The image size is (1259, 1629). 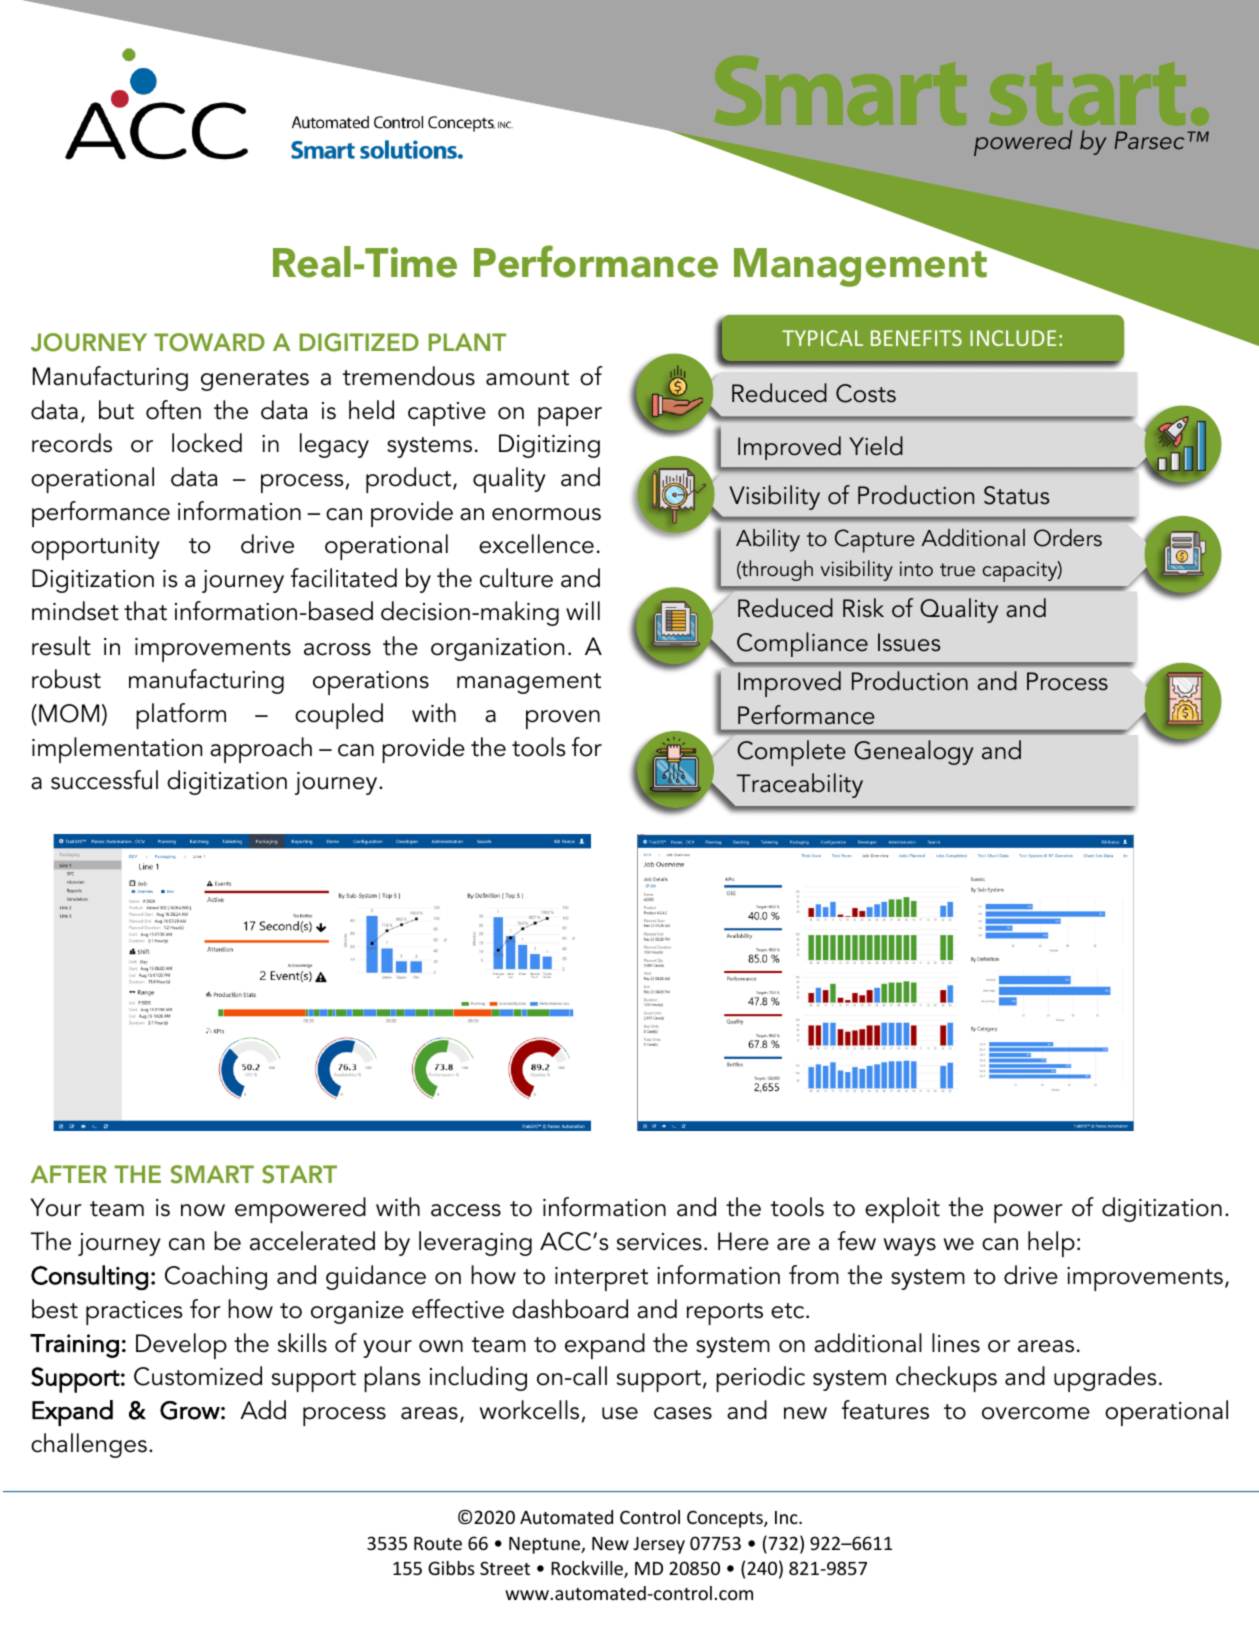 I want to click on PLANT, so click(x=467, y=342).
